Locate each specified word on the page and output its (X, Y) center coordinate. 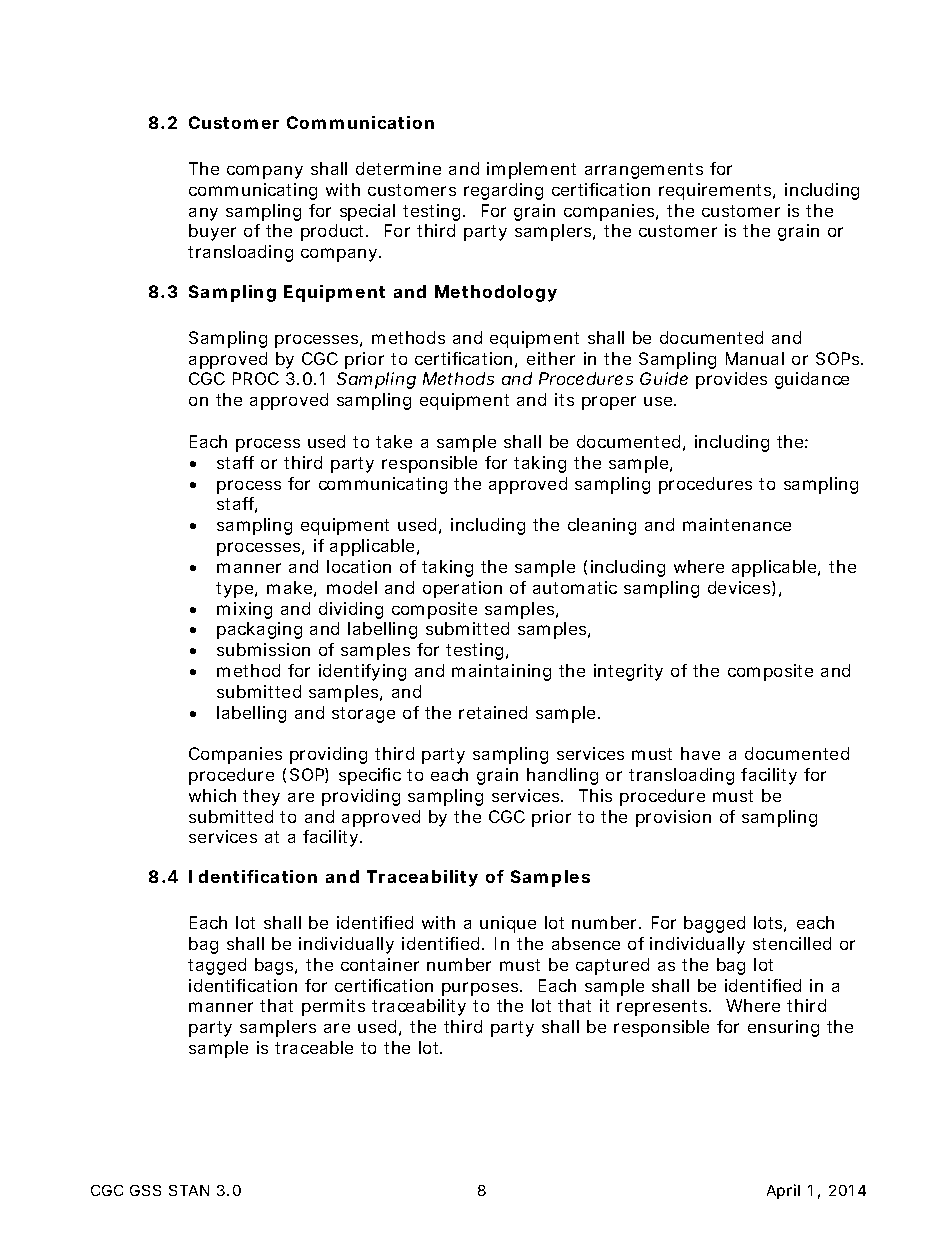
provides (731, 380)
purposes (481, 989)
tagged (217, 966)
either (551, 358)
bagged (714, 924)
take (394, 441)
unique (508, 924)
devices (740, 588)
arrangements (644, 171)
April (783, 1191)
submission (263, 649)
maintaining (501, 672)
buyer (212, 232)
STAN (189, 1190)
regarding (503, 191)
